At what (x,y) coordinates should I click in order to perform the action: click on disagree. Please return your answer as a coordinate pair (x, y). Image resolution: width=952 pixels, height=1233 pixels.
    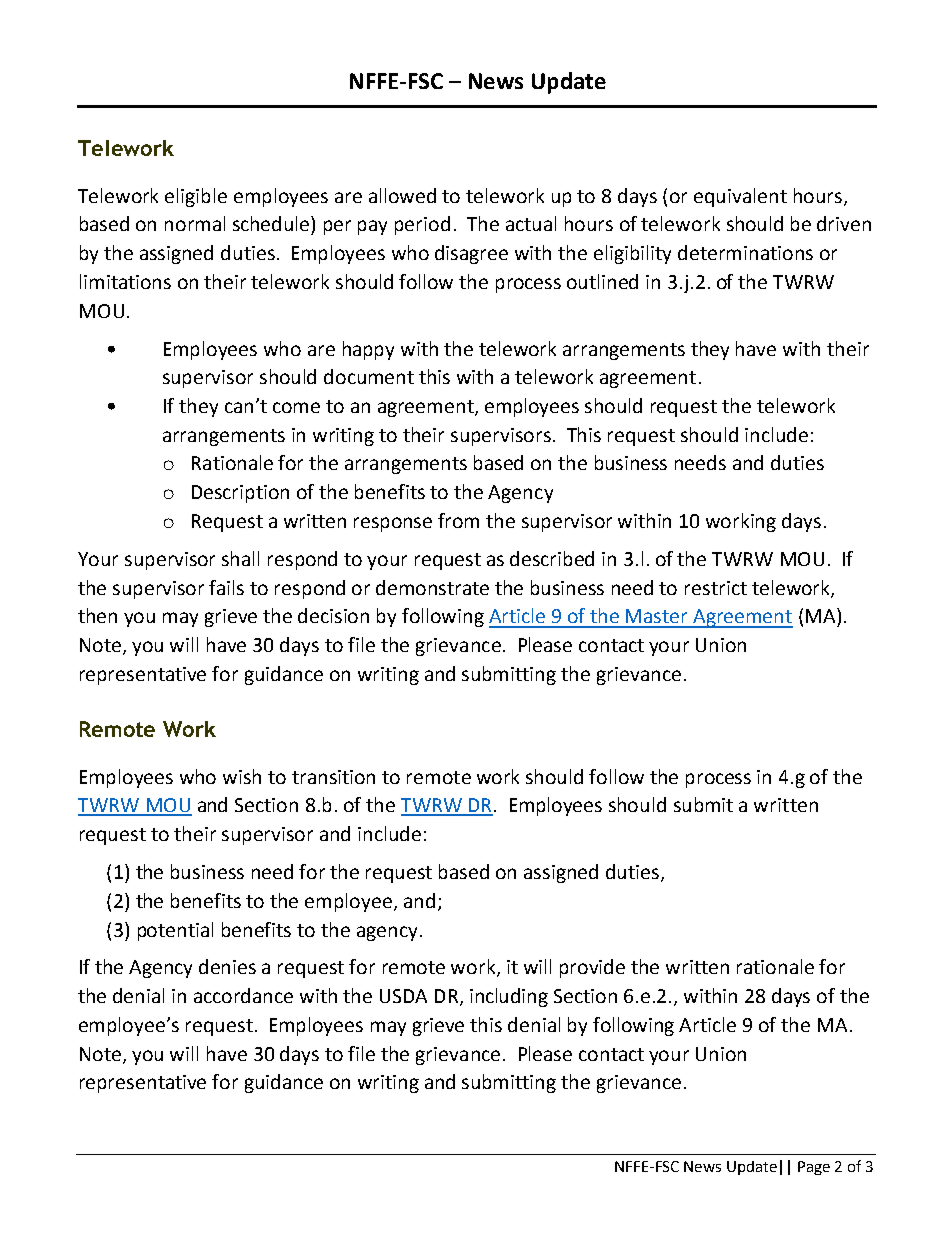
    Looking at the image, I should click on (471, 254).
